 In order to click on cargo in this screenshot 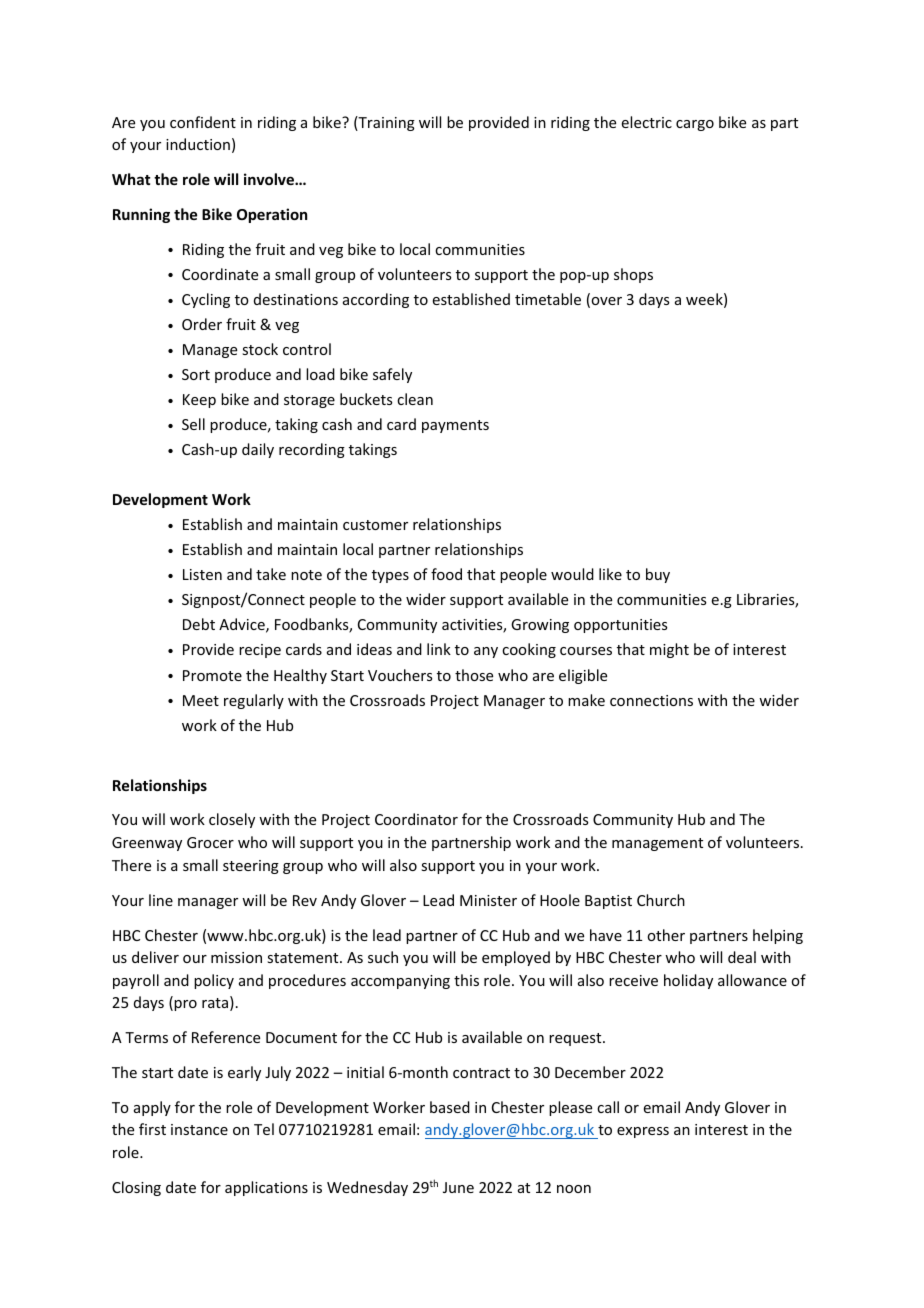, I will do `click(695, 125)`.
